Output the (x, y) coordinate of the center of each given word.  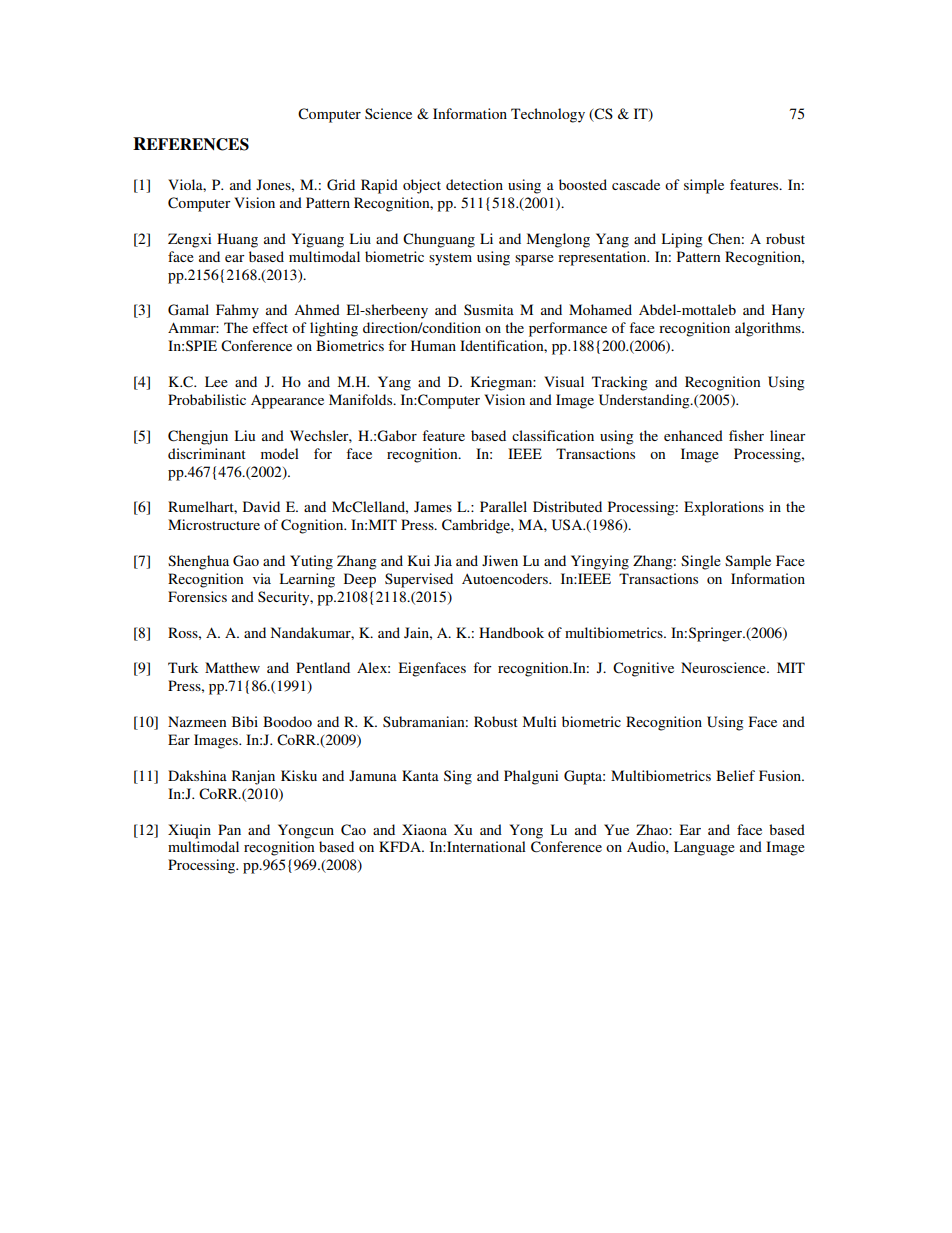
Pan (229, 829)
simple (704, 186)
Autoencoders (506, 578)
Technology (548, 115)
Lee (216, 381)
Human (433, 345)
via (262, 578)
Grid (341, 185)
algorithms (769, 329)
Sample (748, 562)
